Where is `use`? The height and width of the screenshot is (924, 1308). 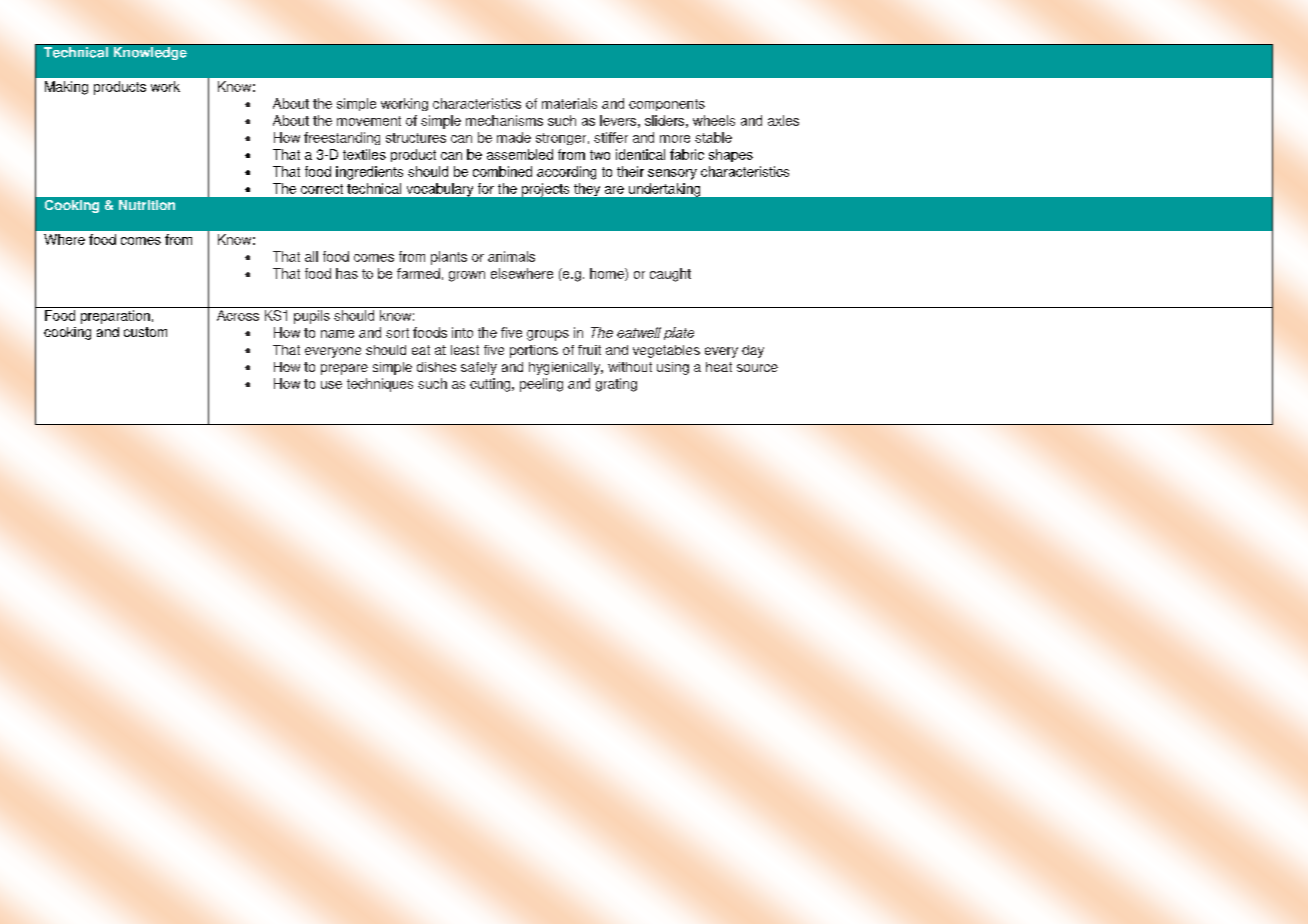
use is located at coordinates (331, 385).
